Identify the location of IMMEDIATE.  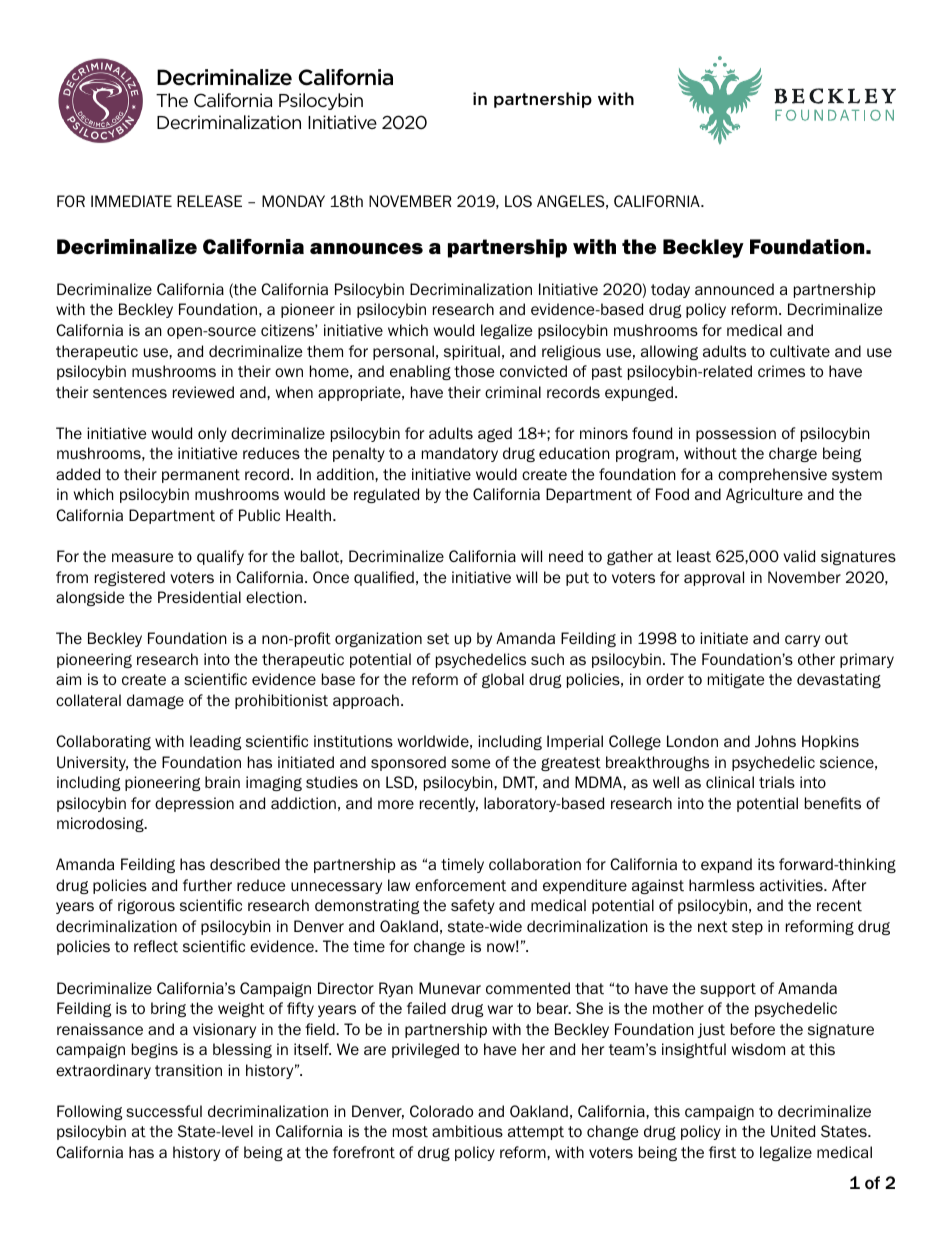
(131, 201).
